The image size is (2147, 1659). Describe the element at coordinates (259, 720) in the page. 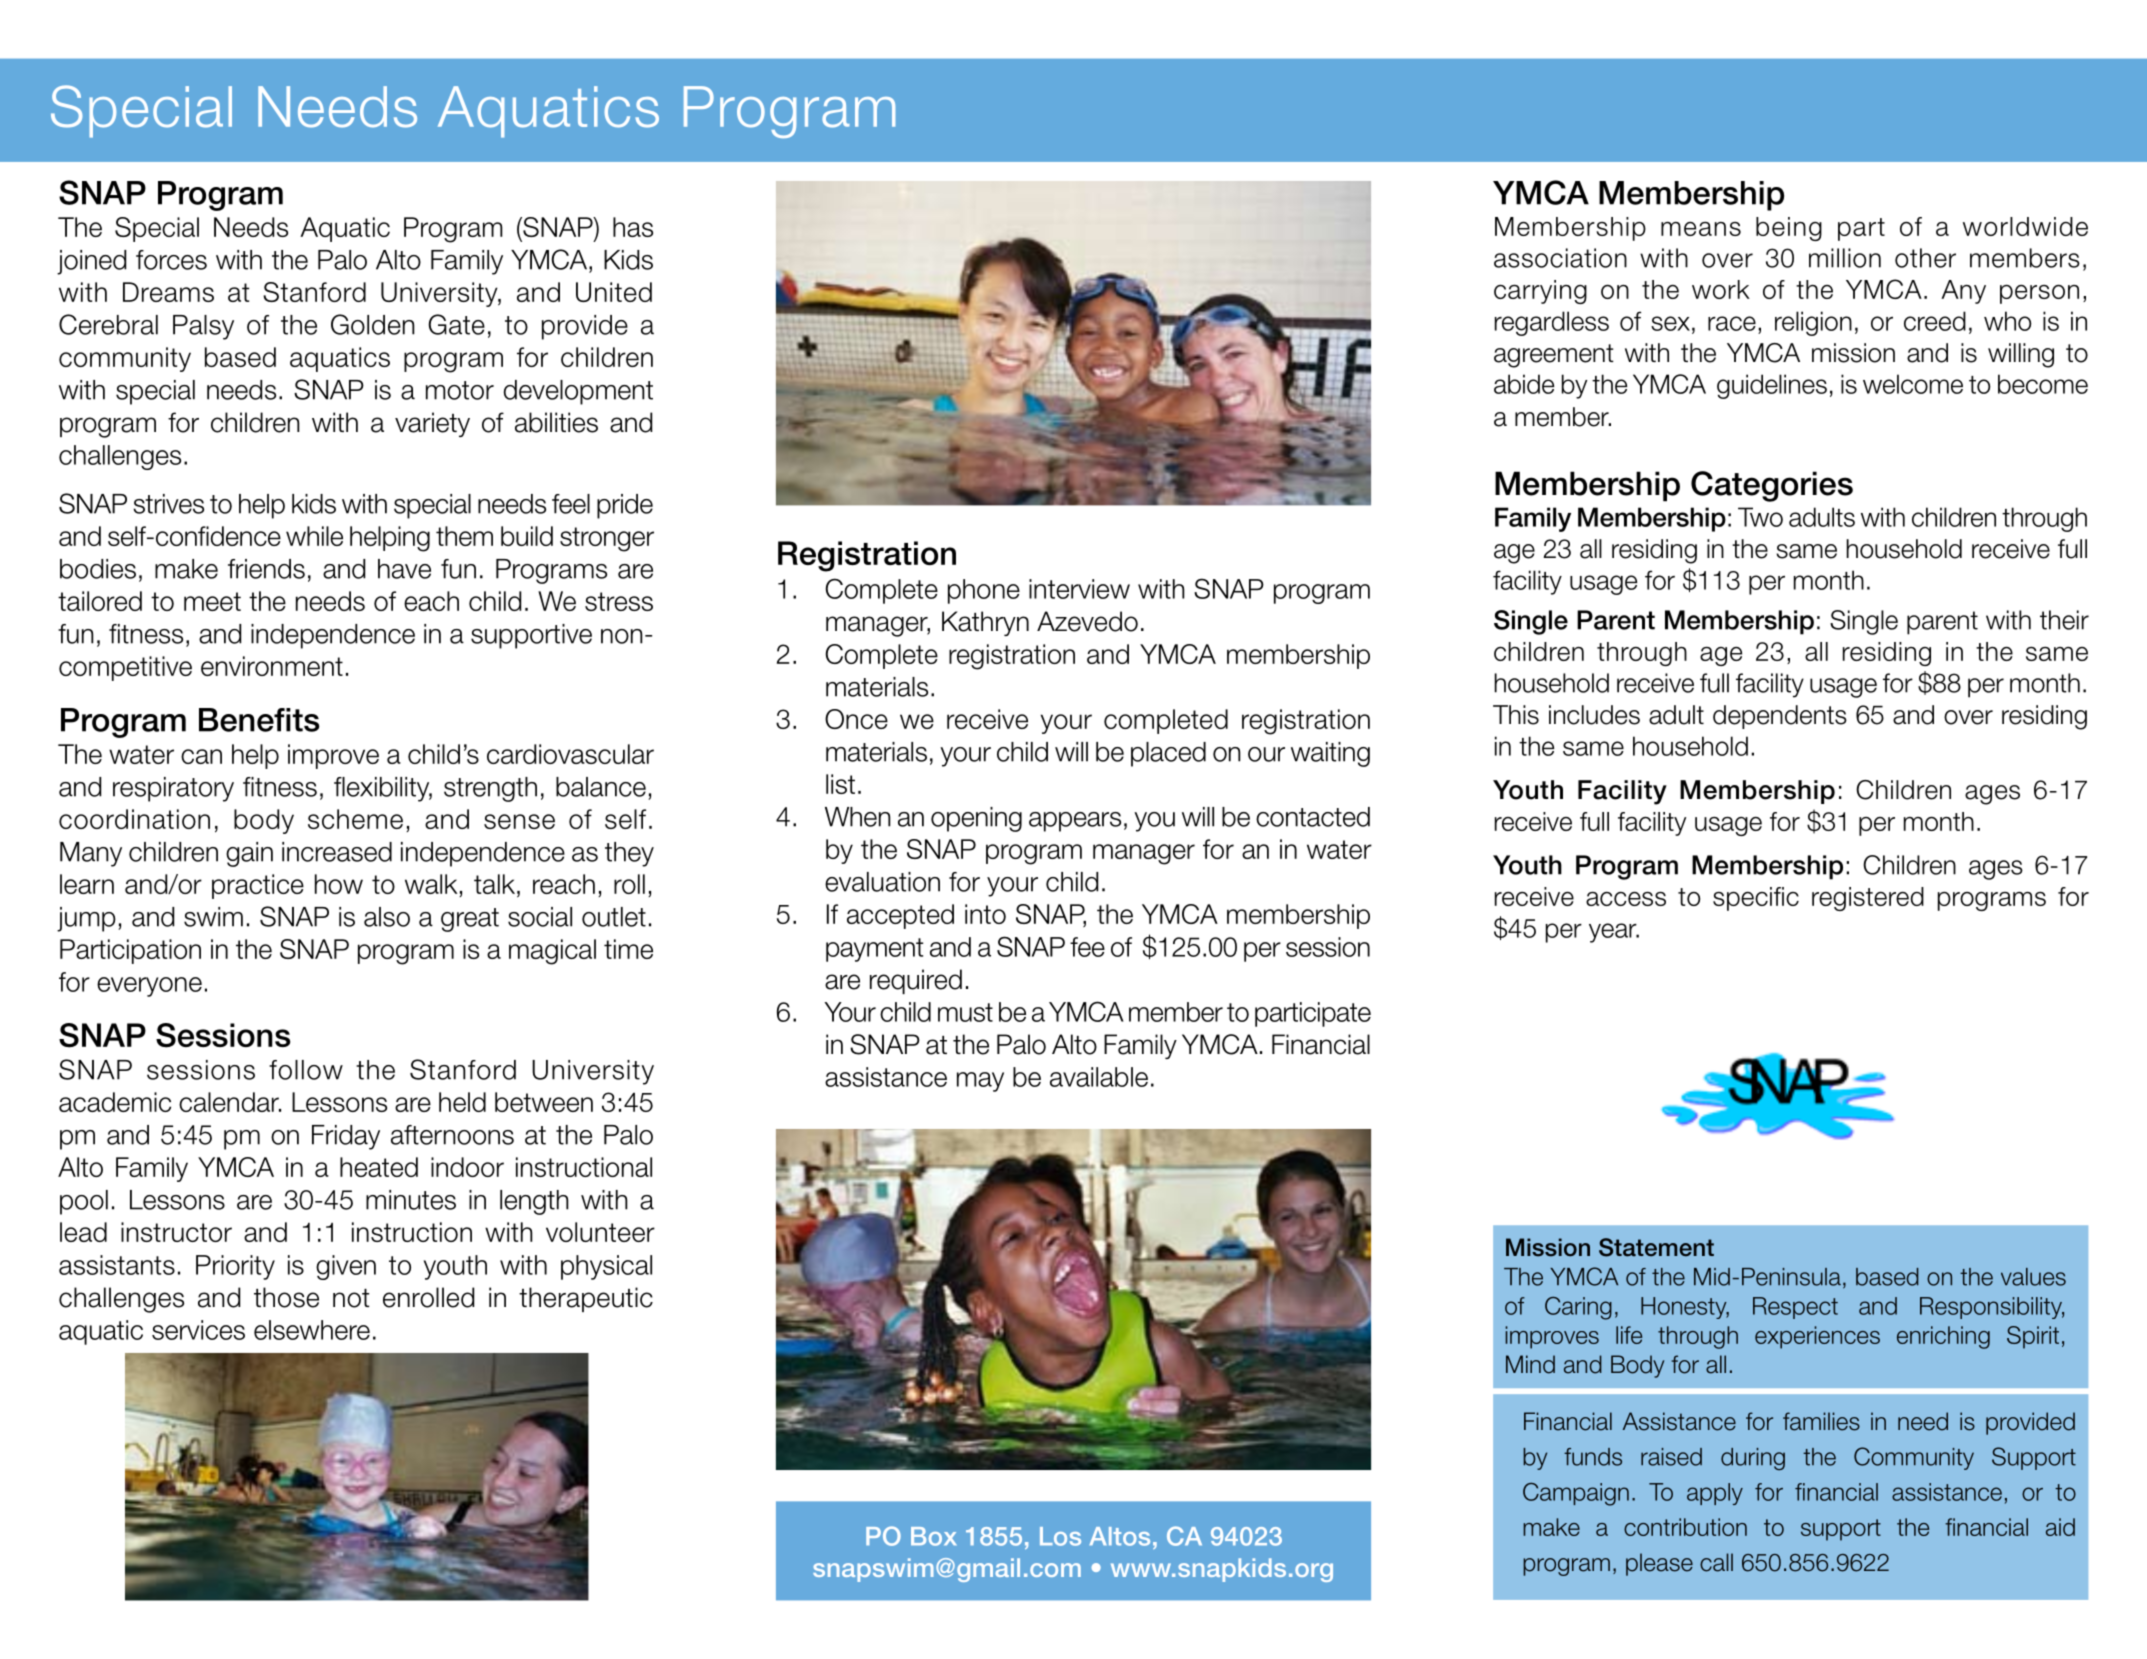

I see `Benefits` at that location.
